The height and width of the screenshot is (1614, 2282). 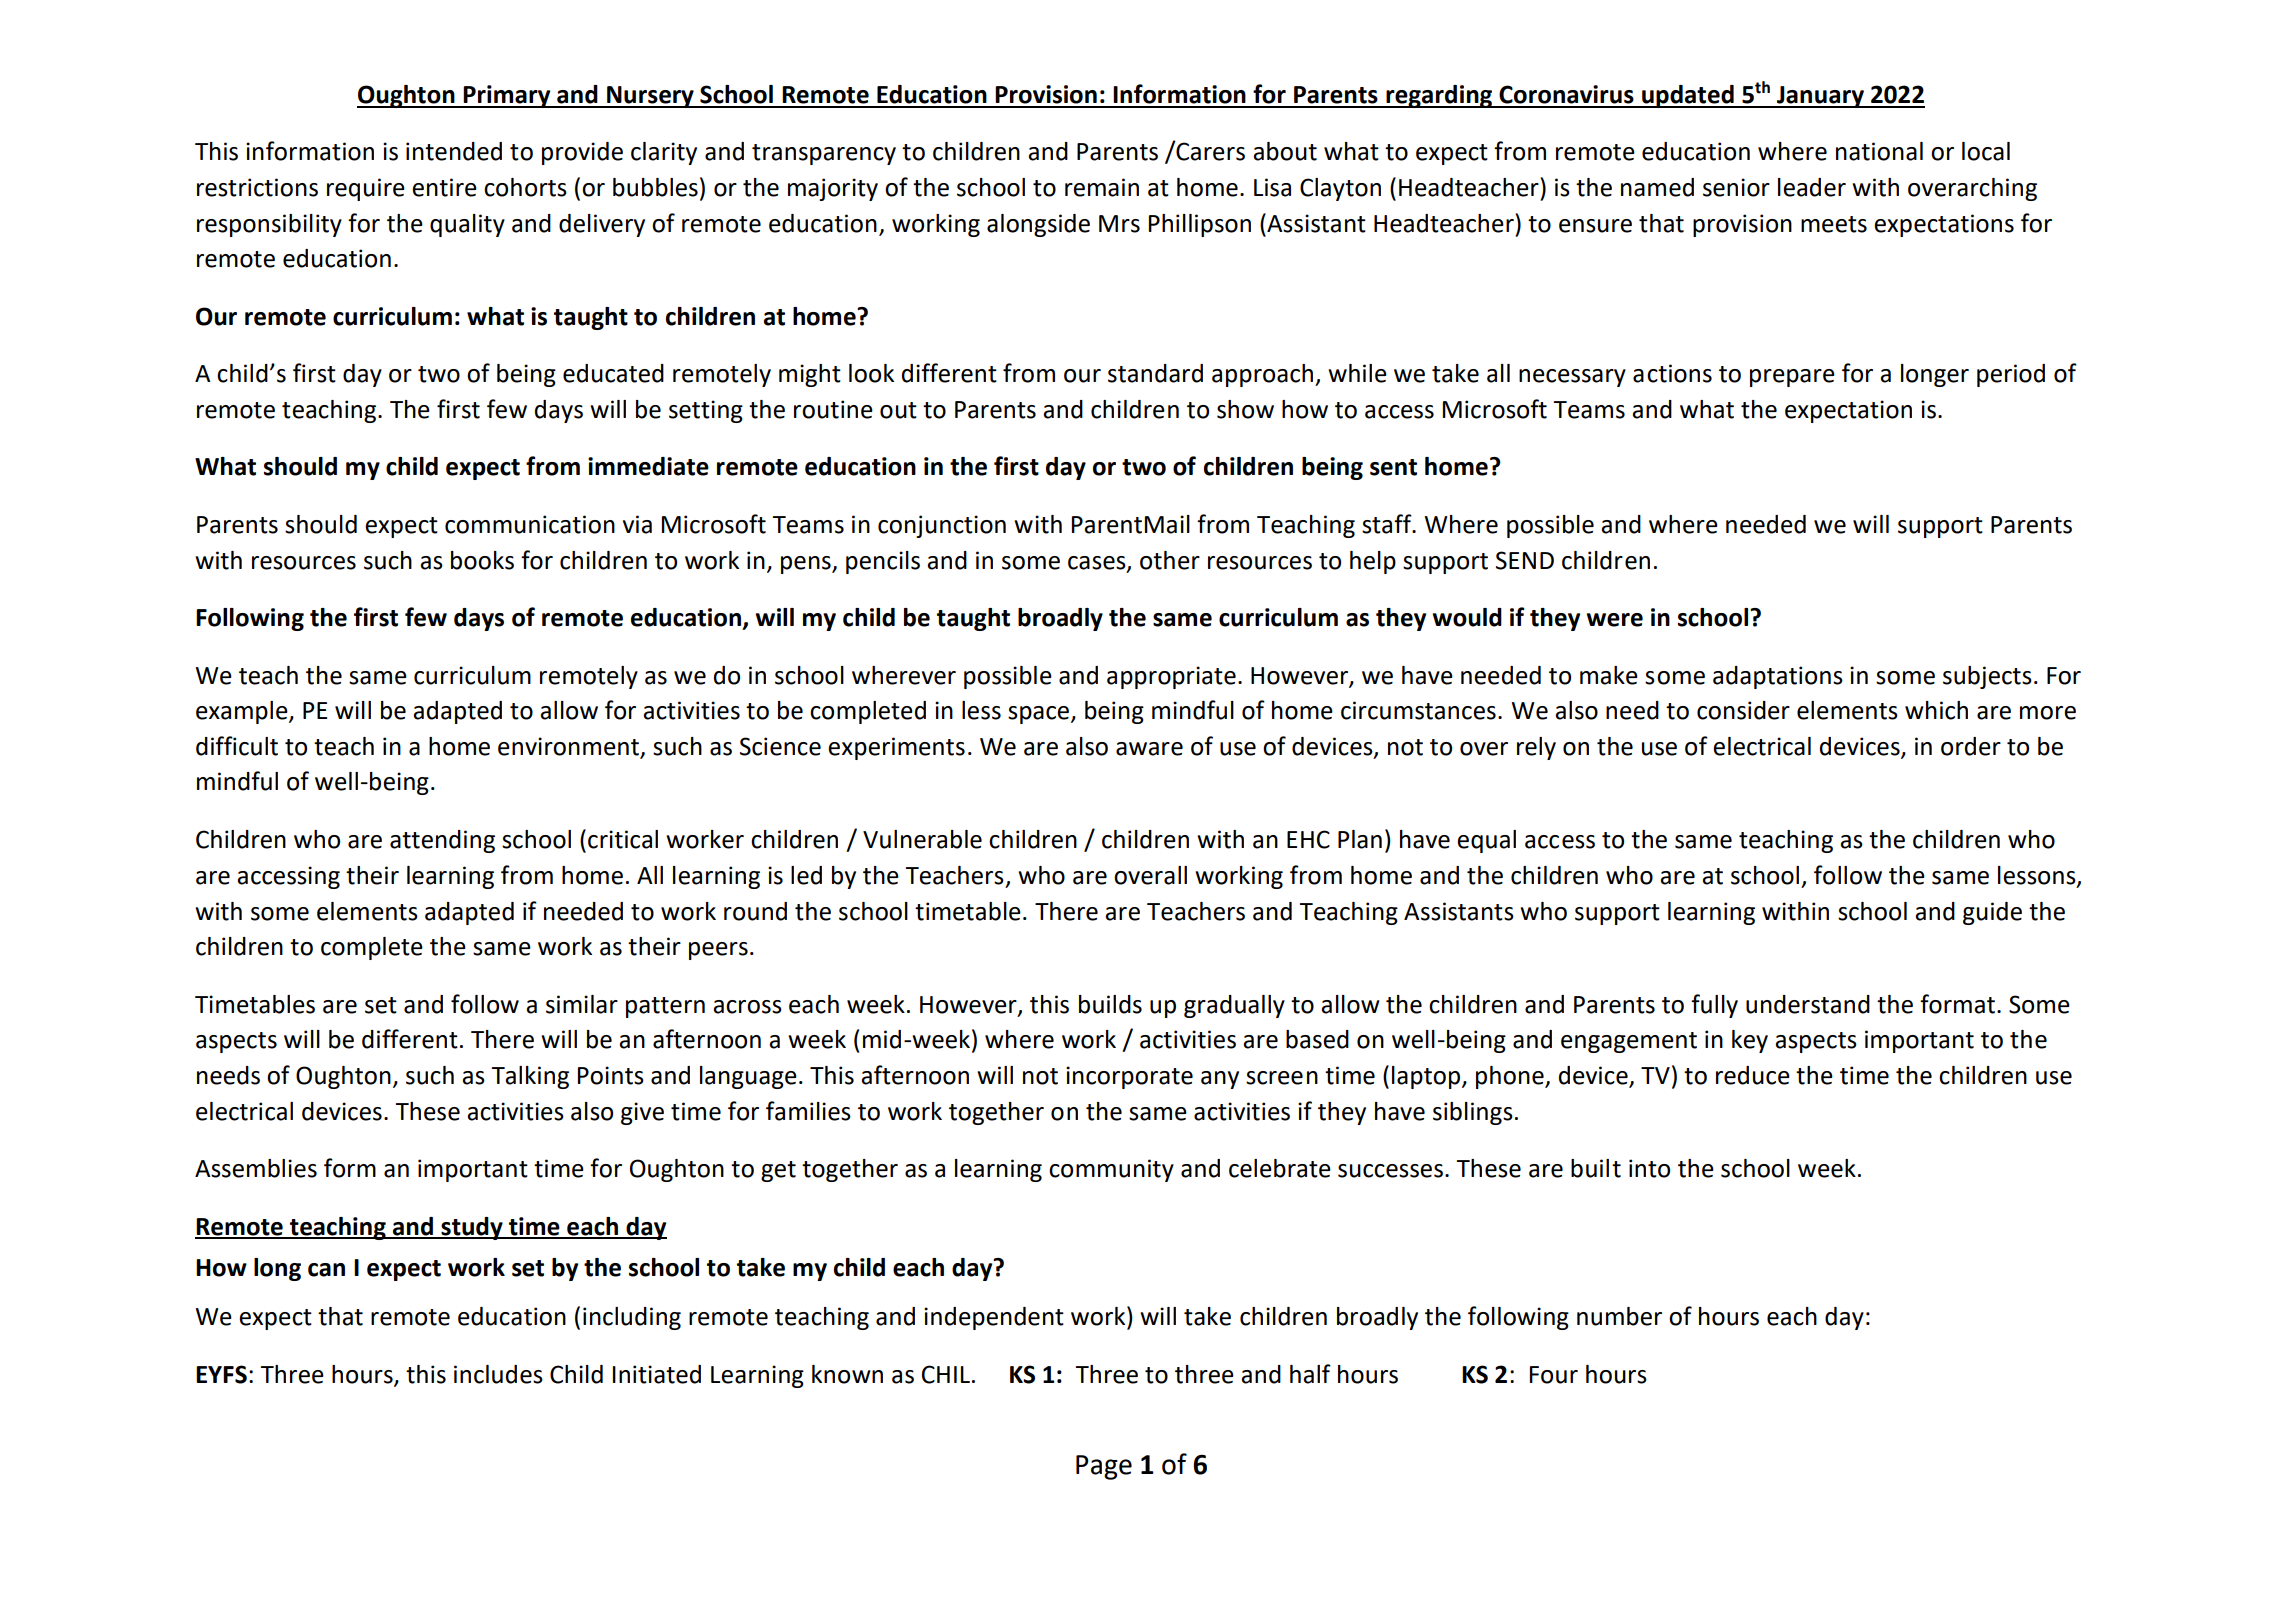 What do you see at coordinates (454, 151) in the screenshot?
I see `intended` at bounding box center [454, 151].
